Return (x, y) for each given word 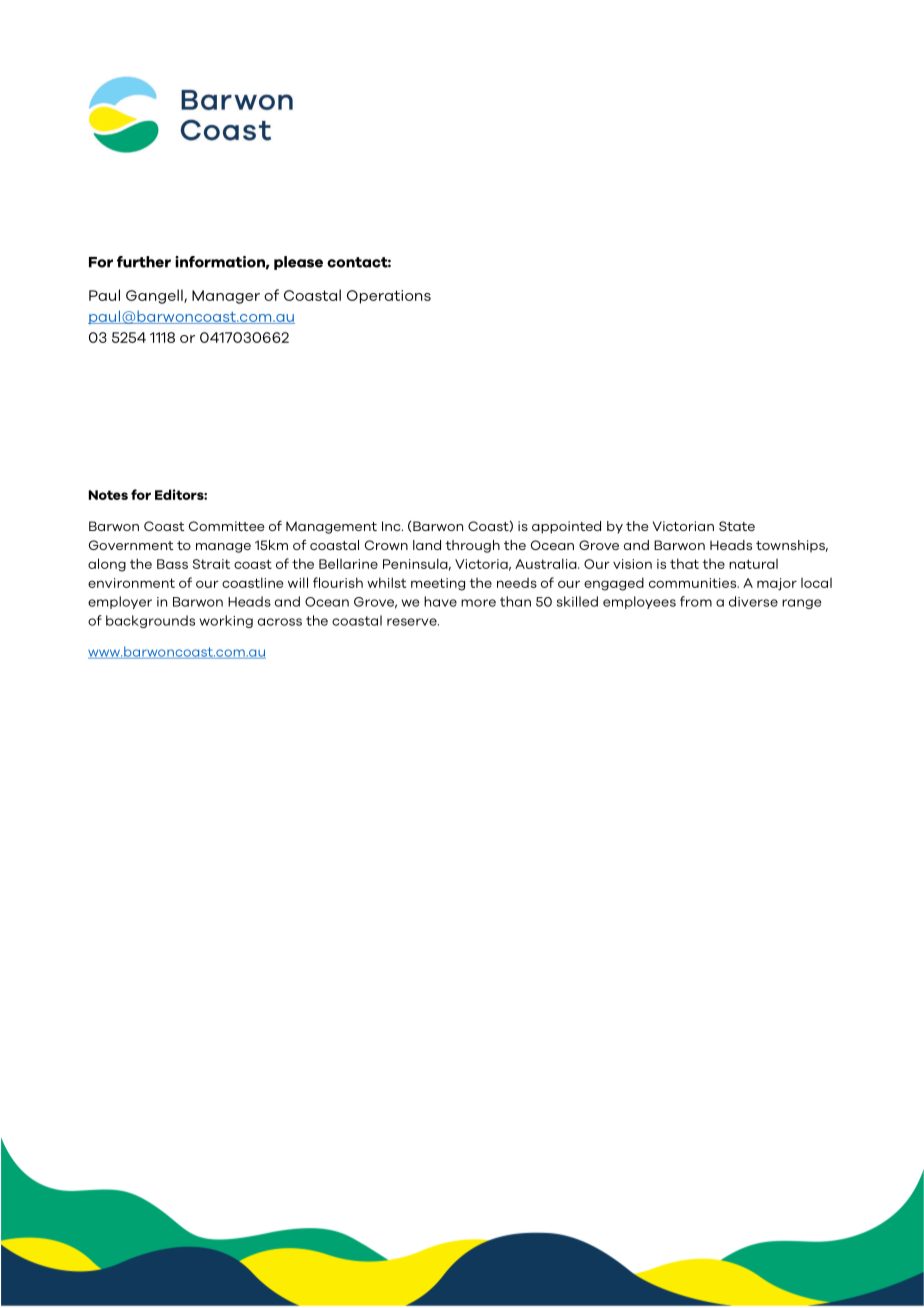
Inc (392, 526)
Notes (108, 495)
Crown (386, 545)
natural (753, 564)
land (427, 545)
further (144, 262)
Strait (211, 564)
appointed (566, 527)
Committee (227, 526)
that (684, 563)
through (472, 546)
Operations (389, 297)
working (226, 621)
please (298, 263)
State (737, 526)
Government (131, 545)
